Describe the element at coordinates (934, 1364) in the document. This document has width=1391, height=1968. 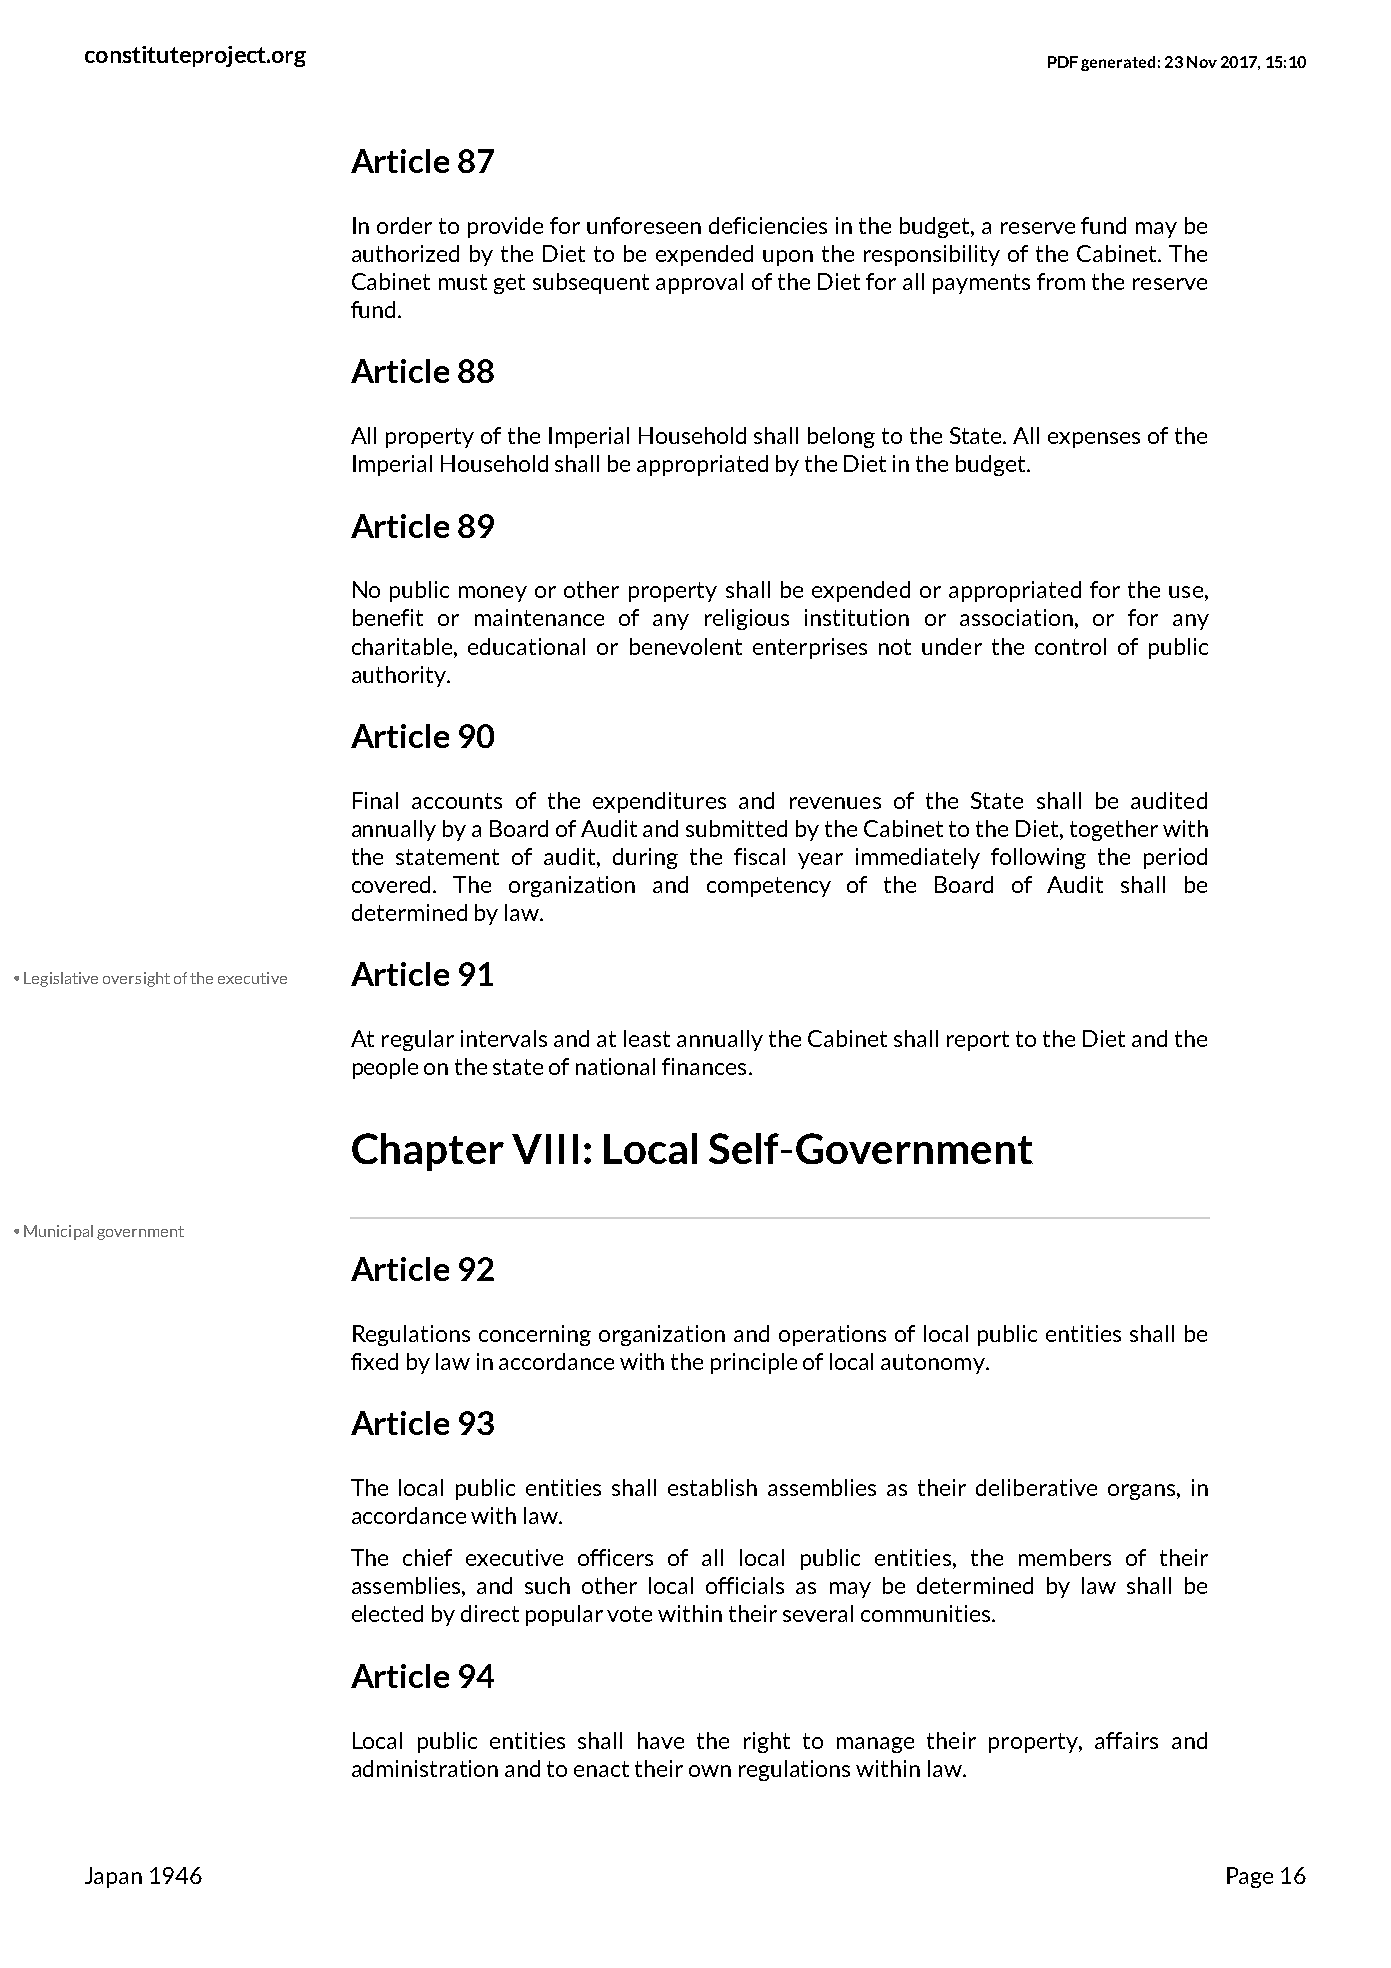
I see `autonomy` at that location.
